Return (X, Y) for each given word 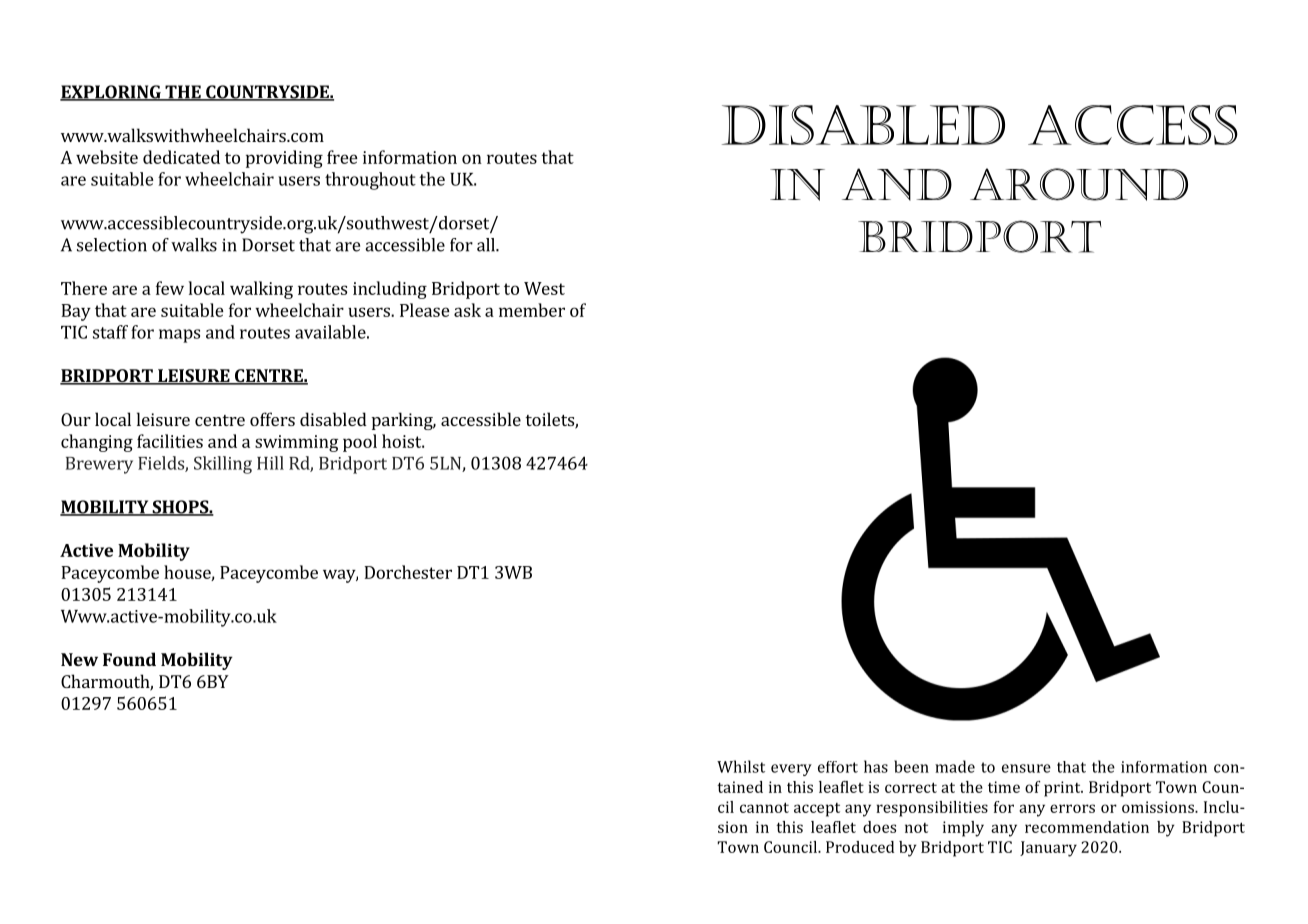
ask (467, 310)
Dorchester (408, 572)
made (955, 766)
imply (963, 829)
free (342, 157)
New (79, 659)
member (532, 310)
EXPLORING (111, 93)
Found (129, 659)
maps (179, 336)
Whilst (741, 766)
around (1079, 184)
